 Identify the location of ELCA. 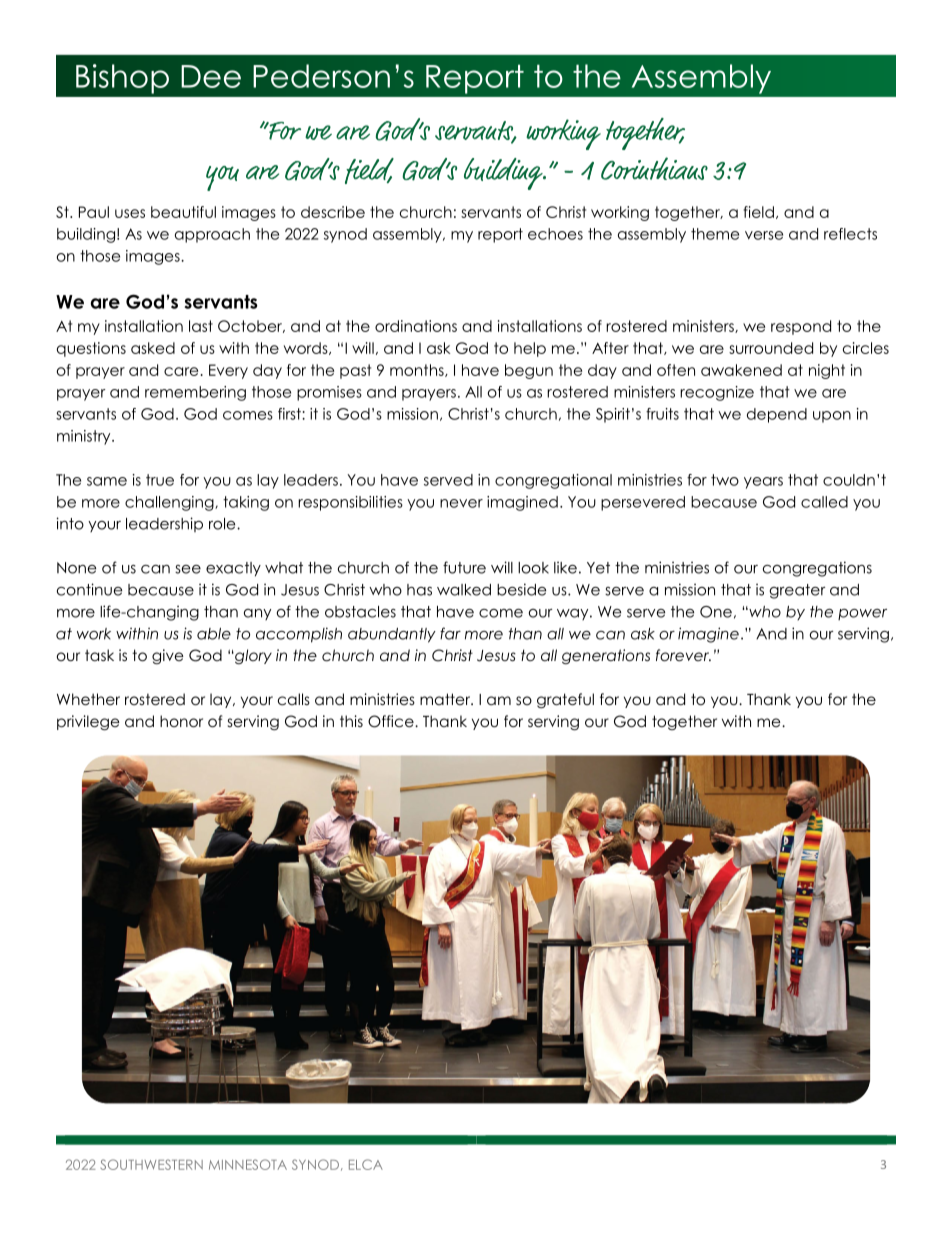
(366, 1164).
